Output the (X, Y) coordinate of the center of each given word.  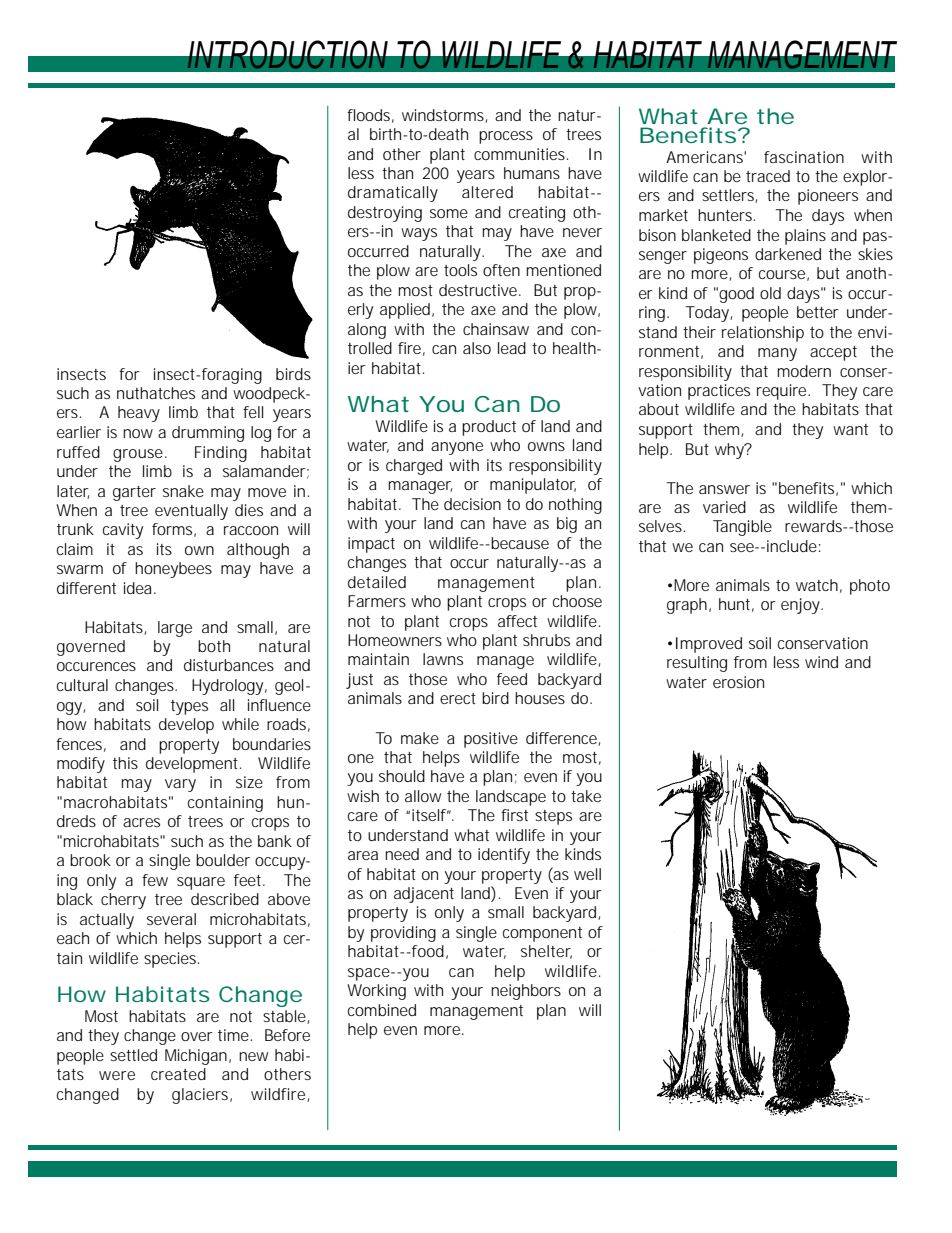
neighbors (526, 992)
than (397, 173)
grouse (139, 455)
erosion (738, 682)
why (731, 451)
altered (487, 192)
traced (768, 176)
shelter (546, 952)
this (125, 763)
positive (491, 740)
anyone (457, 448)
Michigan (197, 1057)
